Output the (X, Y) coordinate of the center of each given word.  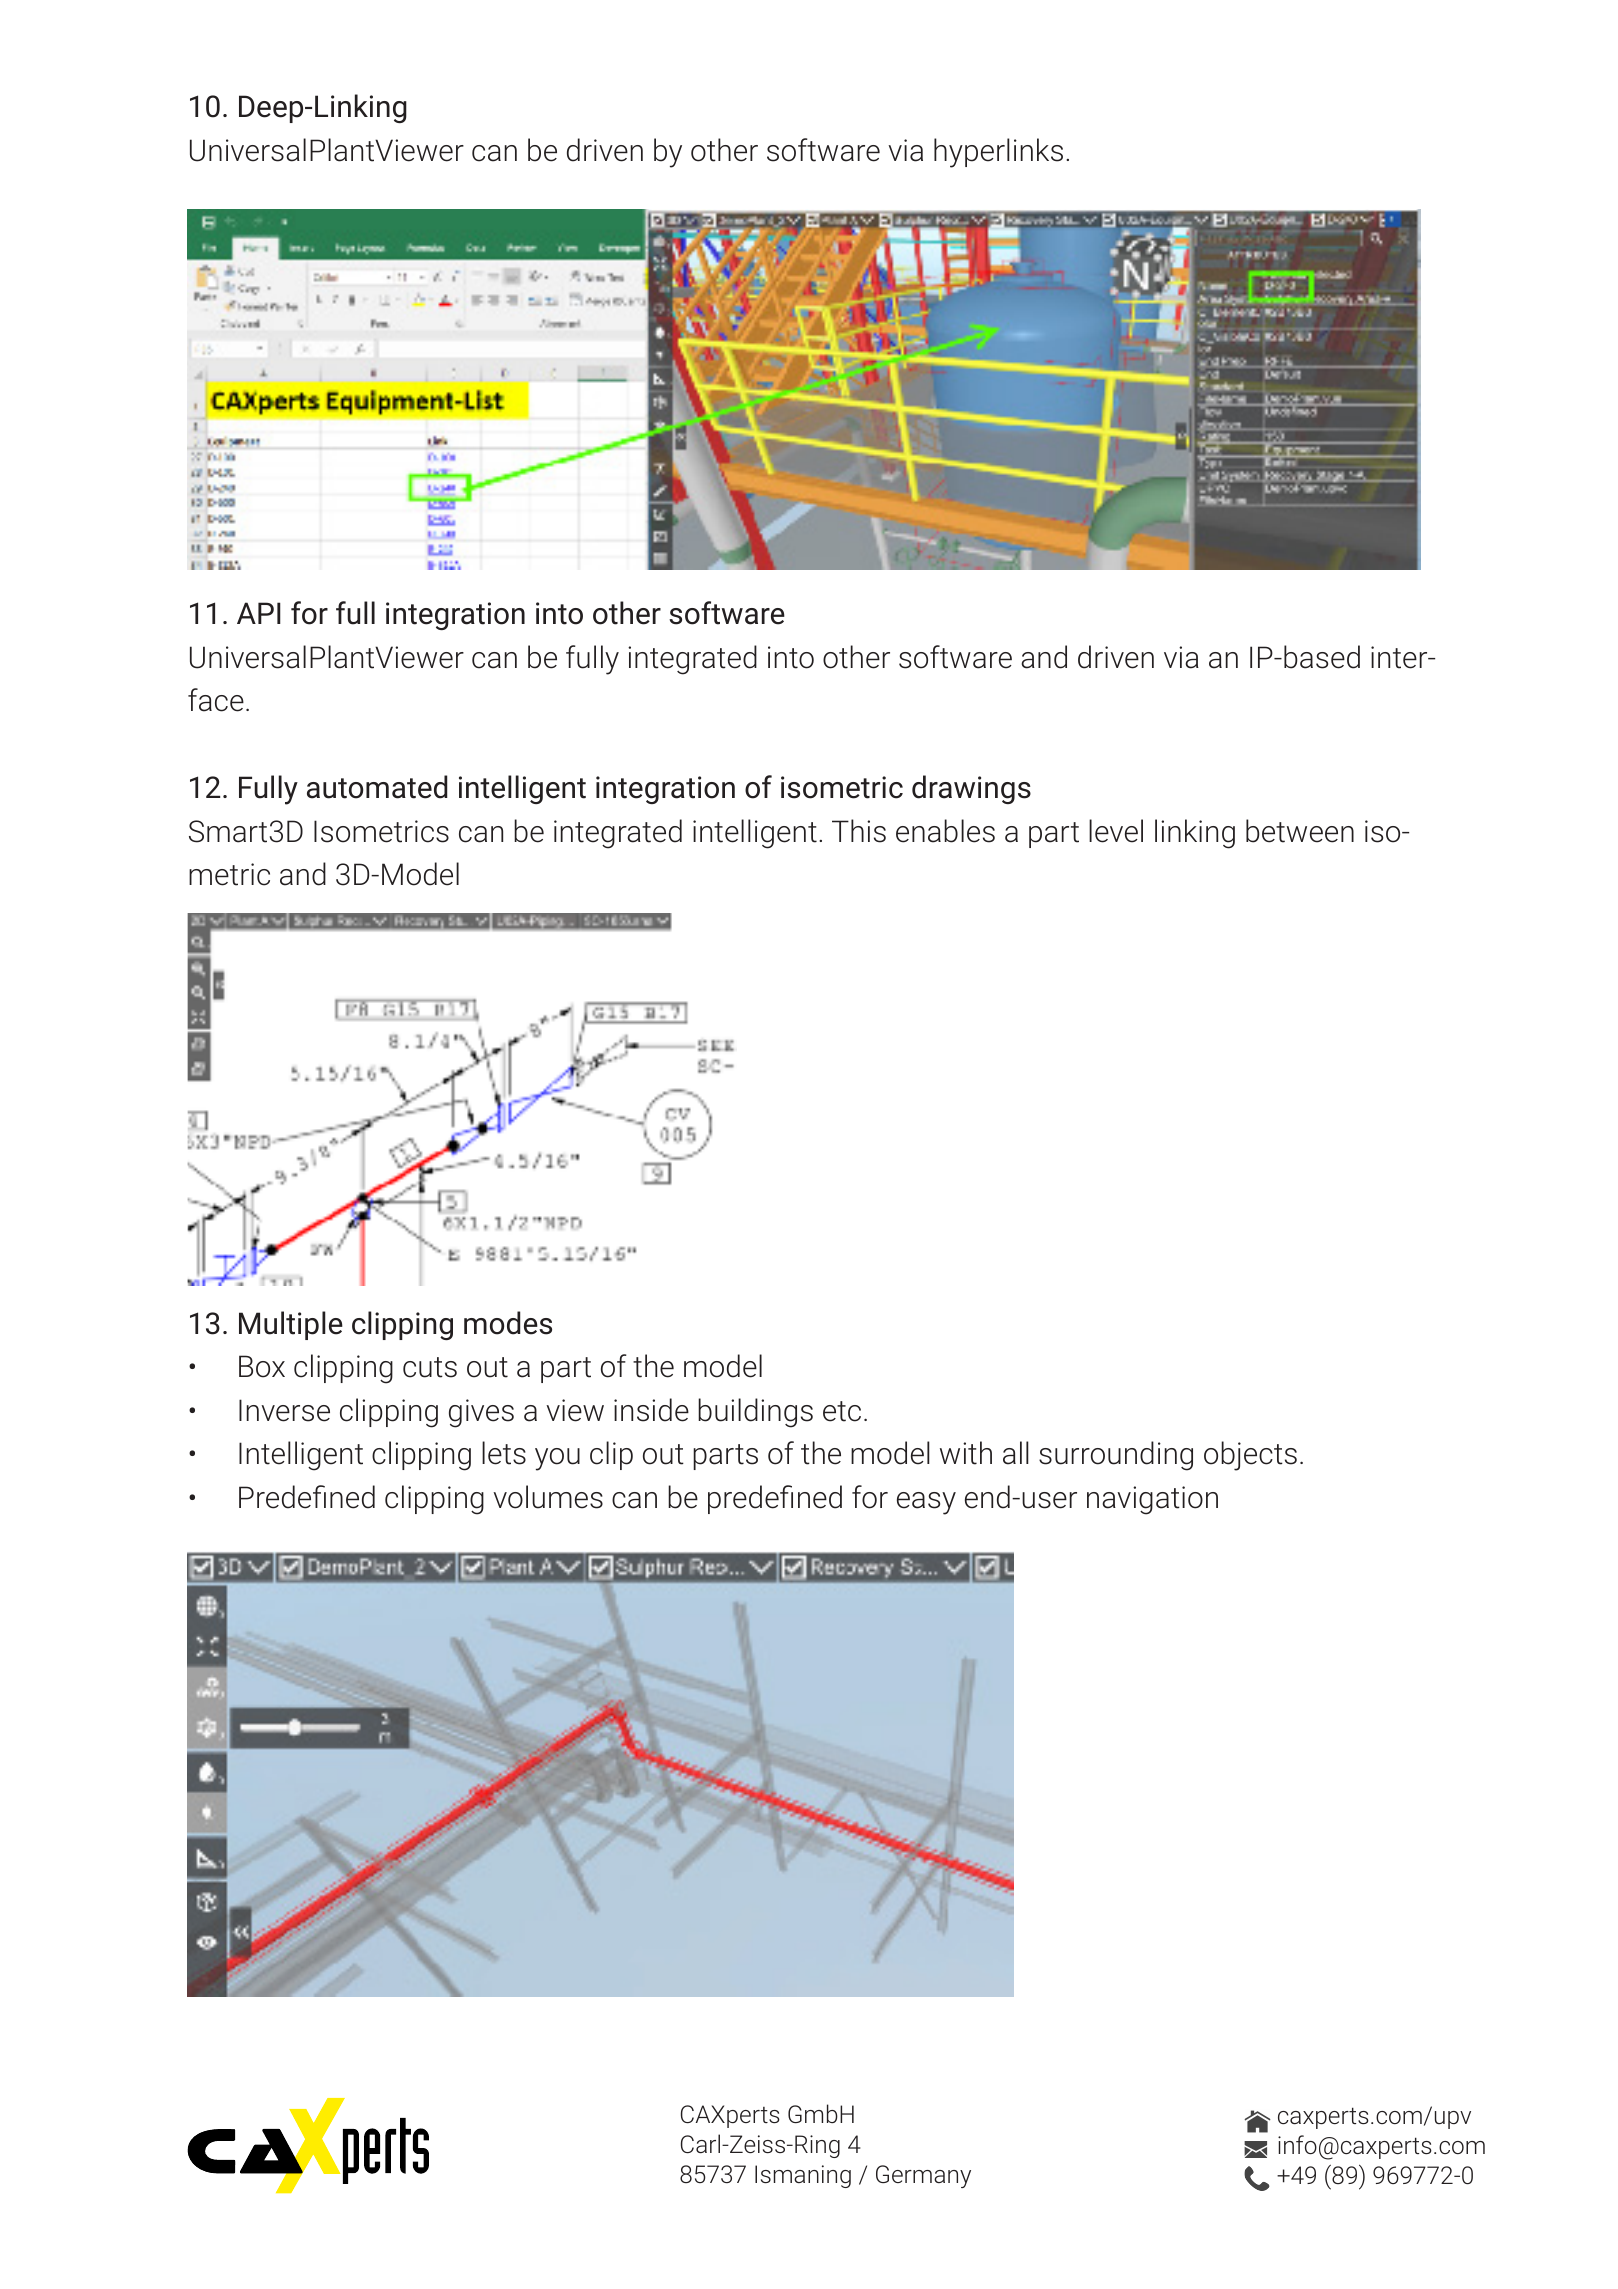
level (1116, 831)
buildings (755, 1413)
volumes (548, 1497)
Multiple (291, 1325)
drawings (971, 789)
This (859, 831)
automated (377, 787)
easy (926, 1503)
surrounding (1116, 1456)
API (259, 613)
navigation (1152, 1500)
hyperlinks (998, 153)
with (966, 1453)
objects (1250, 1456)
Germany (923, 2176)
